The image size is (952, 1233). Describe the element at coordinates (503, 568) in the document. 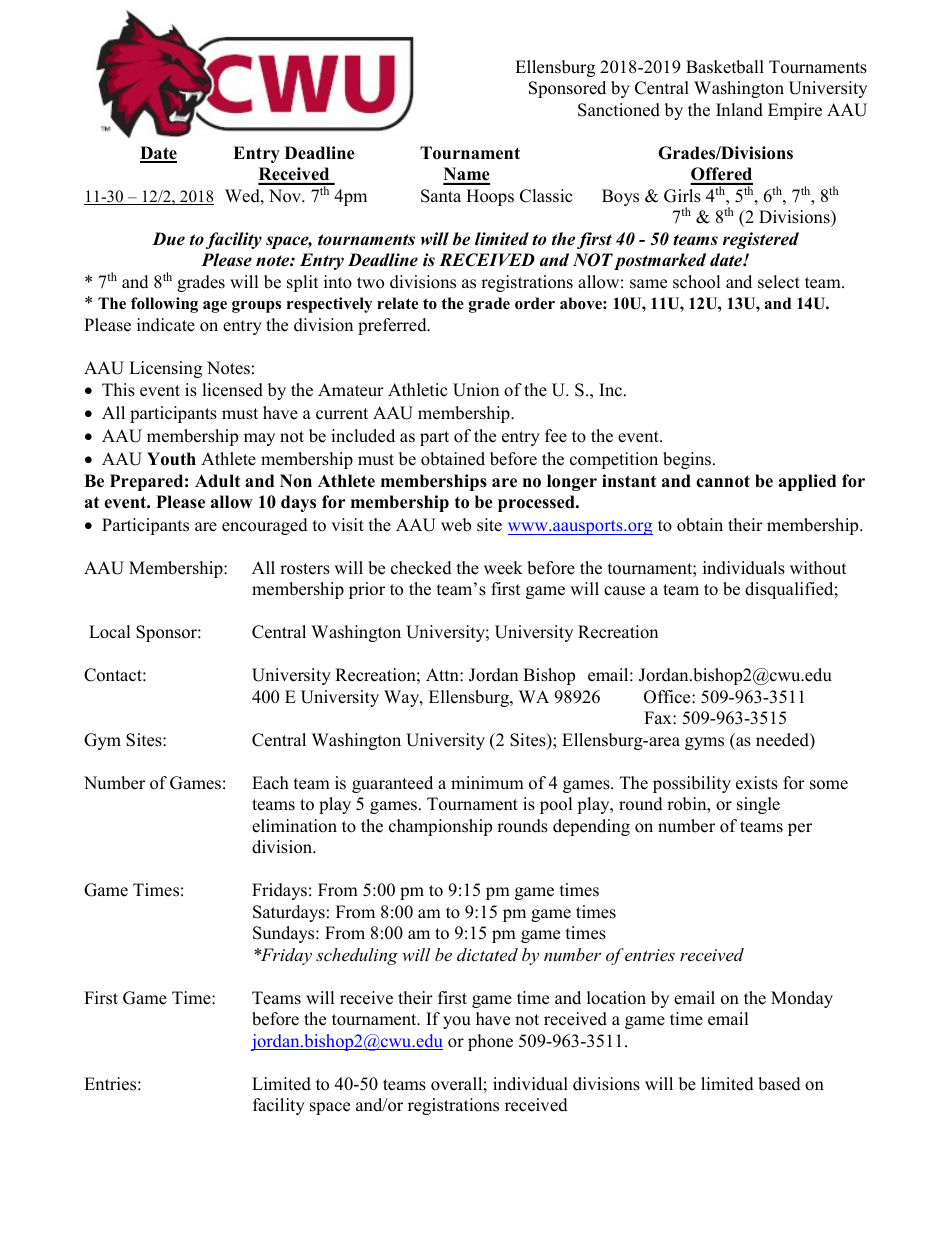

I see `week` at that location.
